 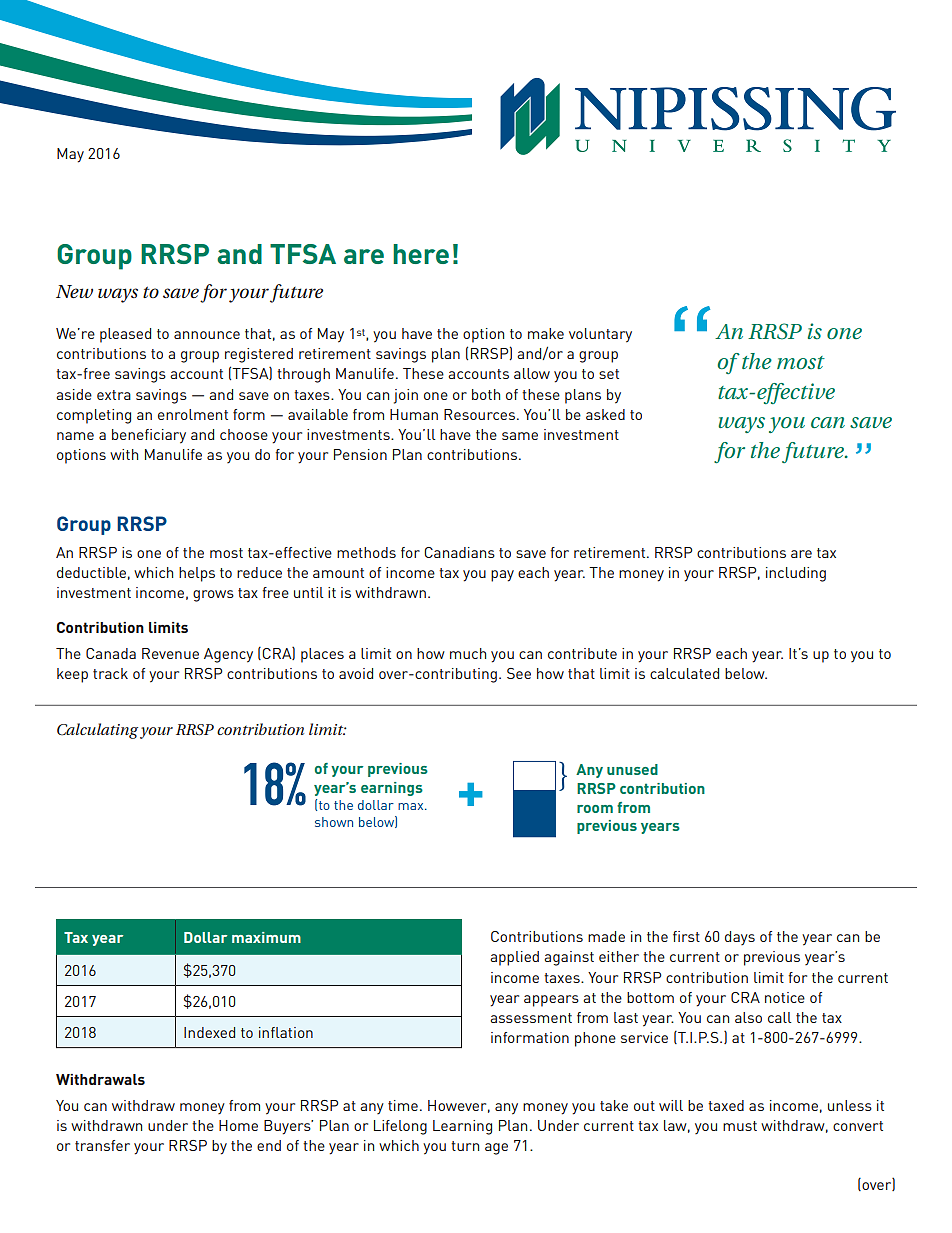 I want to click on must, so click(x=740, y=1126).
